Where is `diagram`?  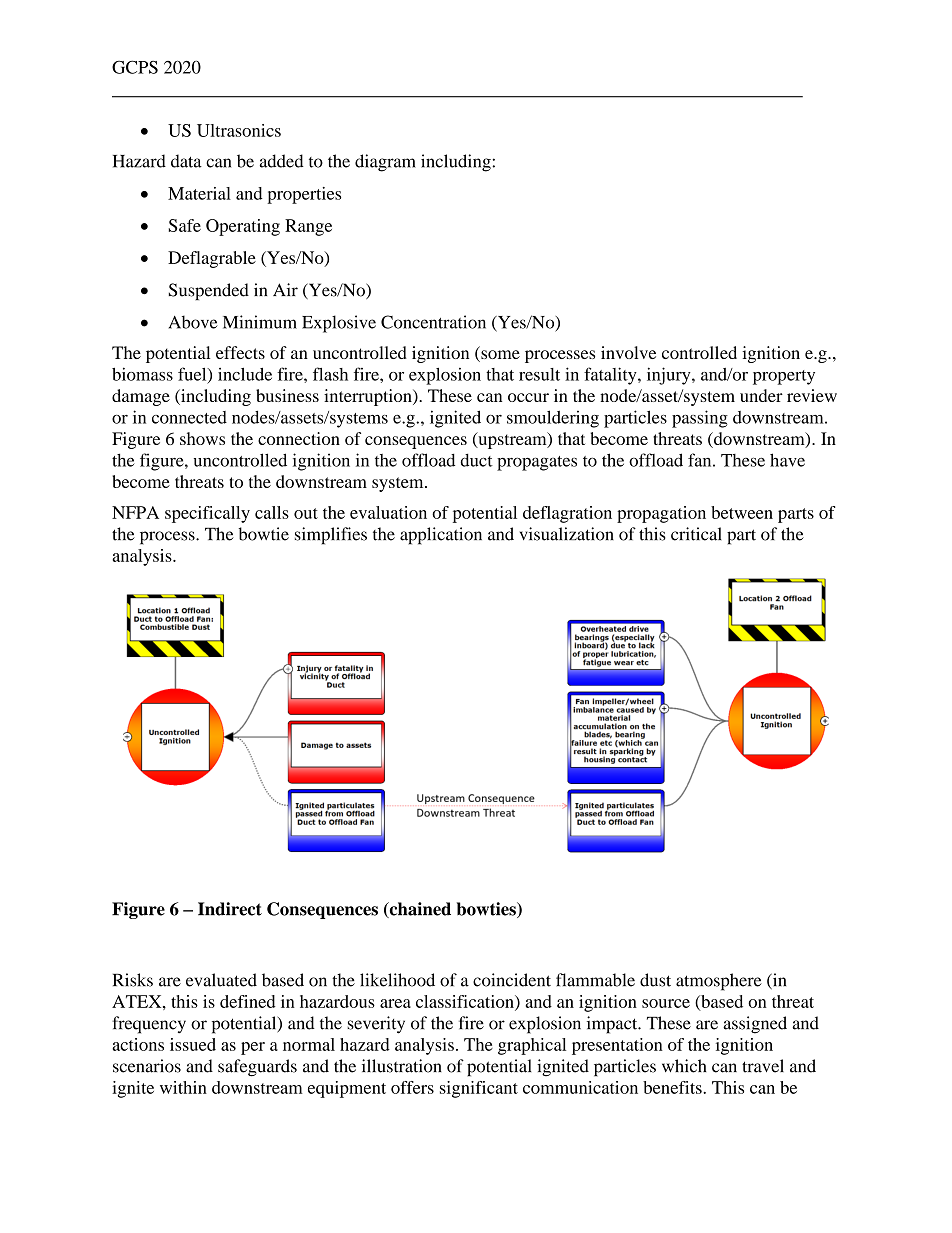
diagram is located at coordinates (385, 163).
